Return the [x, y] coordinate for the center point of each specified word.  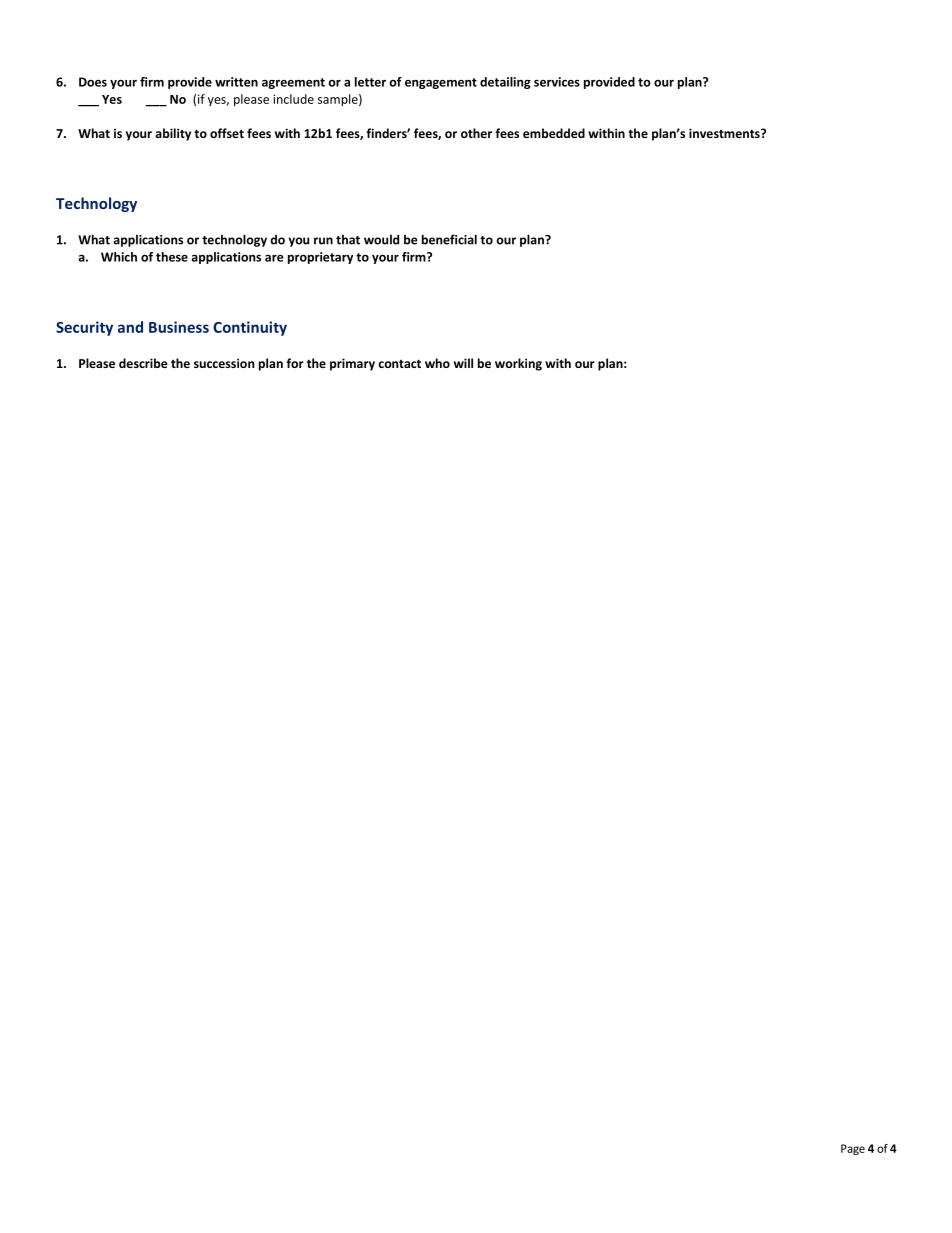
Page [853, 1149]
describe [143, 363]
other [476, 133]
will [463, 363]
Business [179, 327]
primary [352, 364]
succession [224, 363]
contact [399, 363]
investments [725, 133]
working [518, 364]
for [295, 363]
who [437, 363]
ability [173, 134]
